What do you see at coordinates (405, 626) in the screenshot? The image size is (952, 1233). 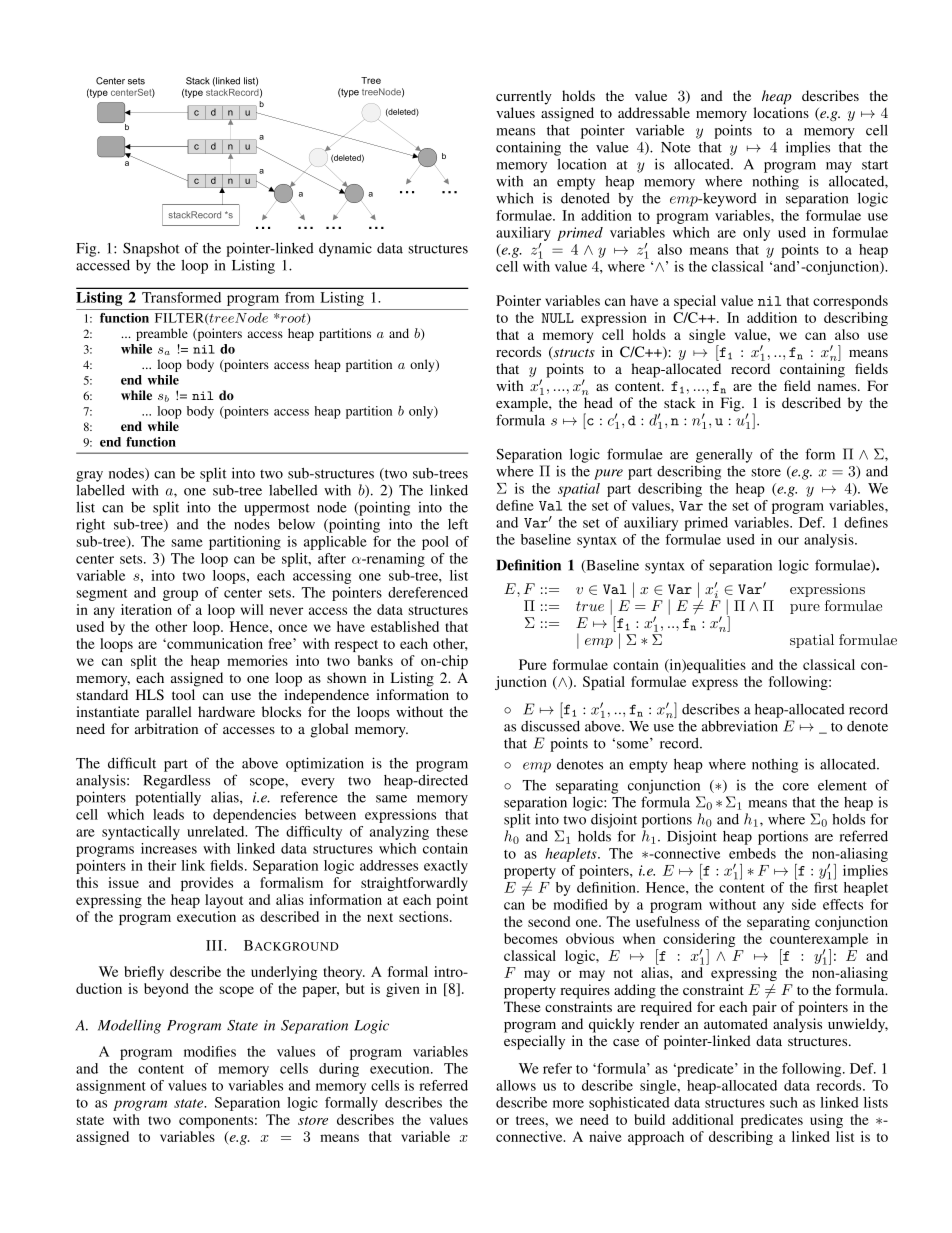 I see `established` at bounding box center [405, 626].
